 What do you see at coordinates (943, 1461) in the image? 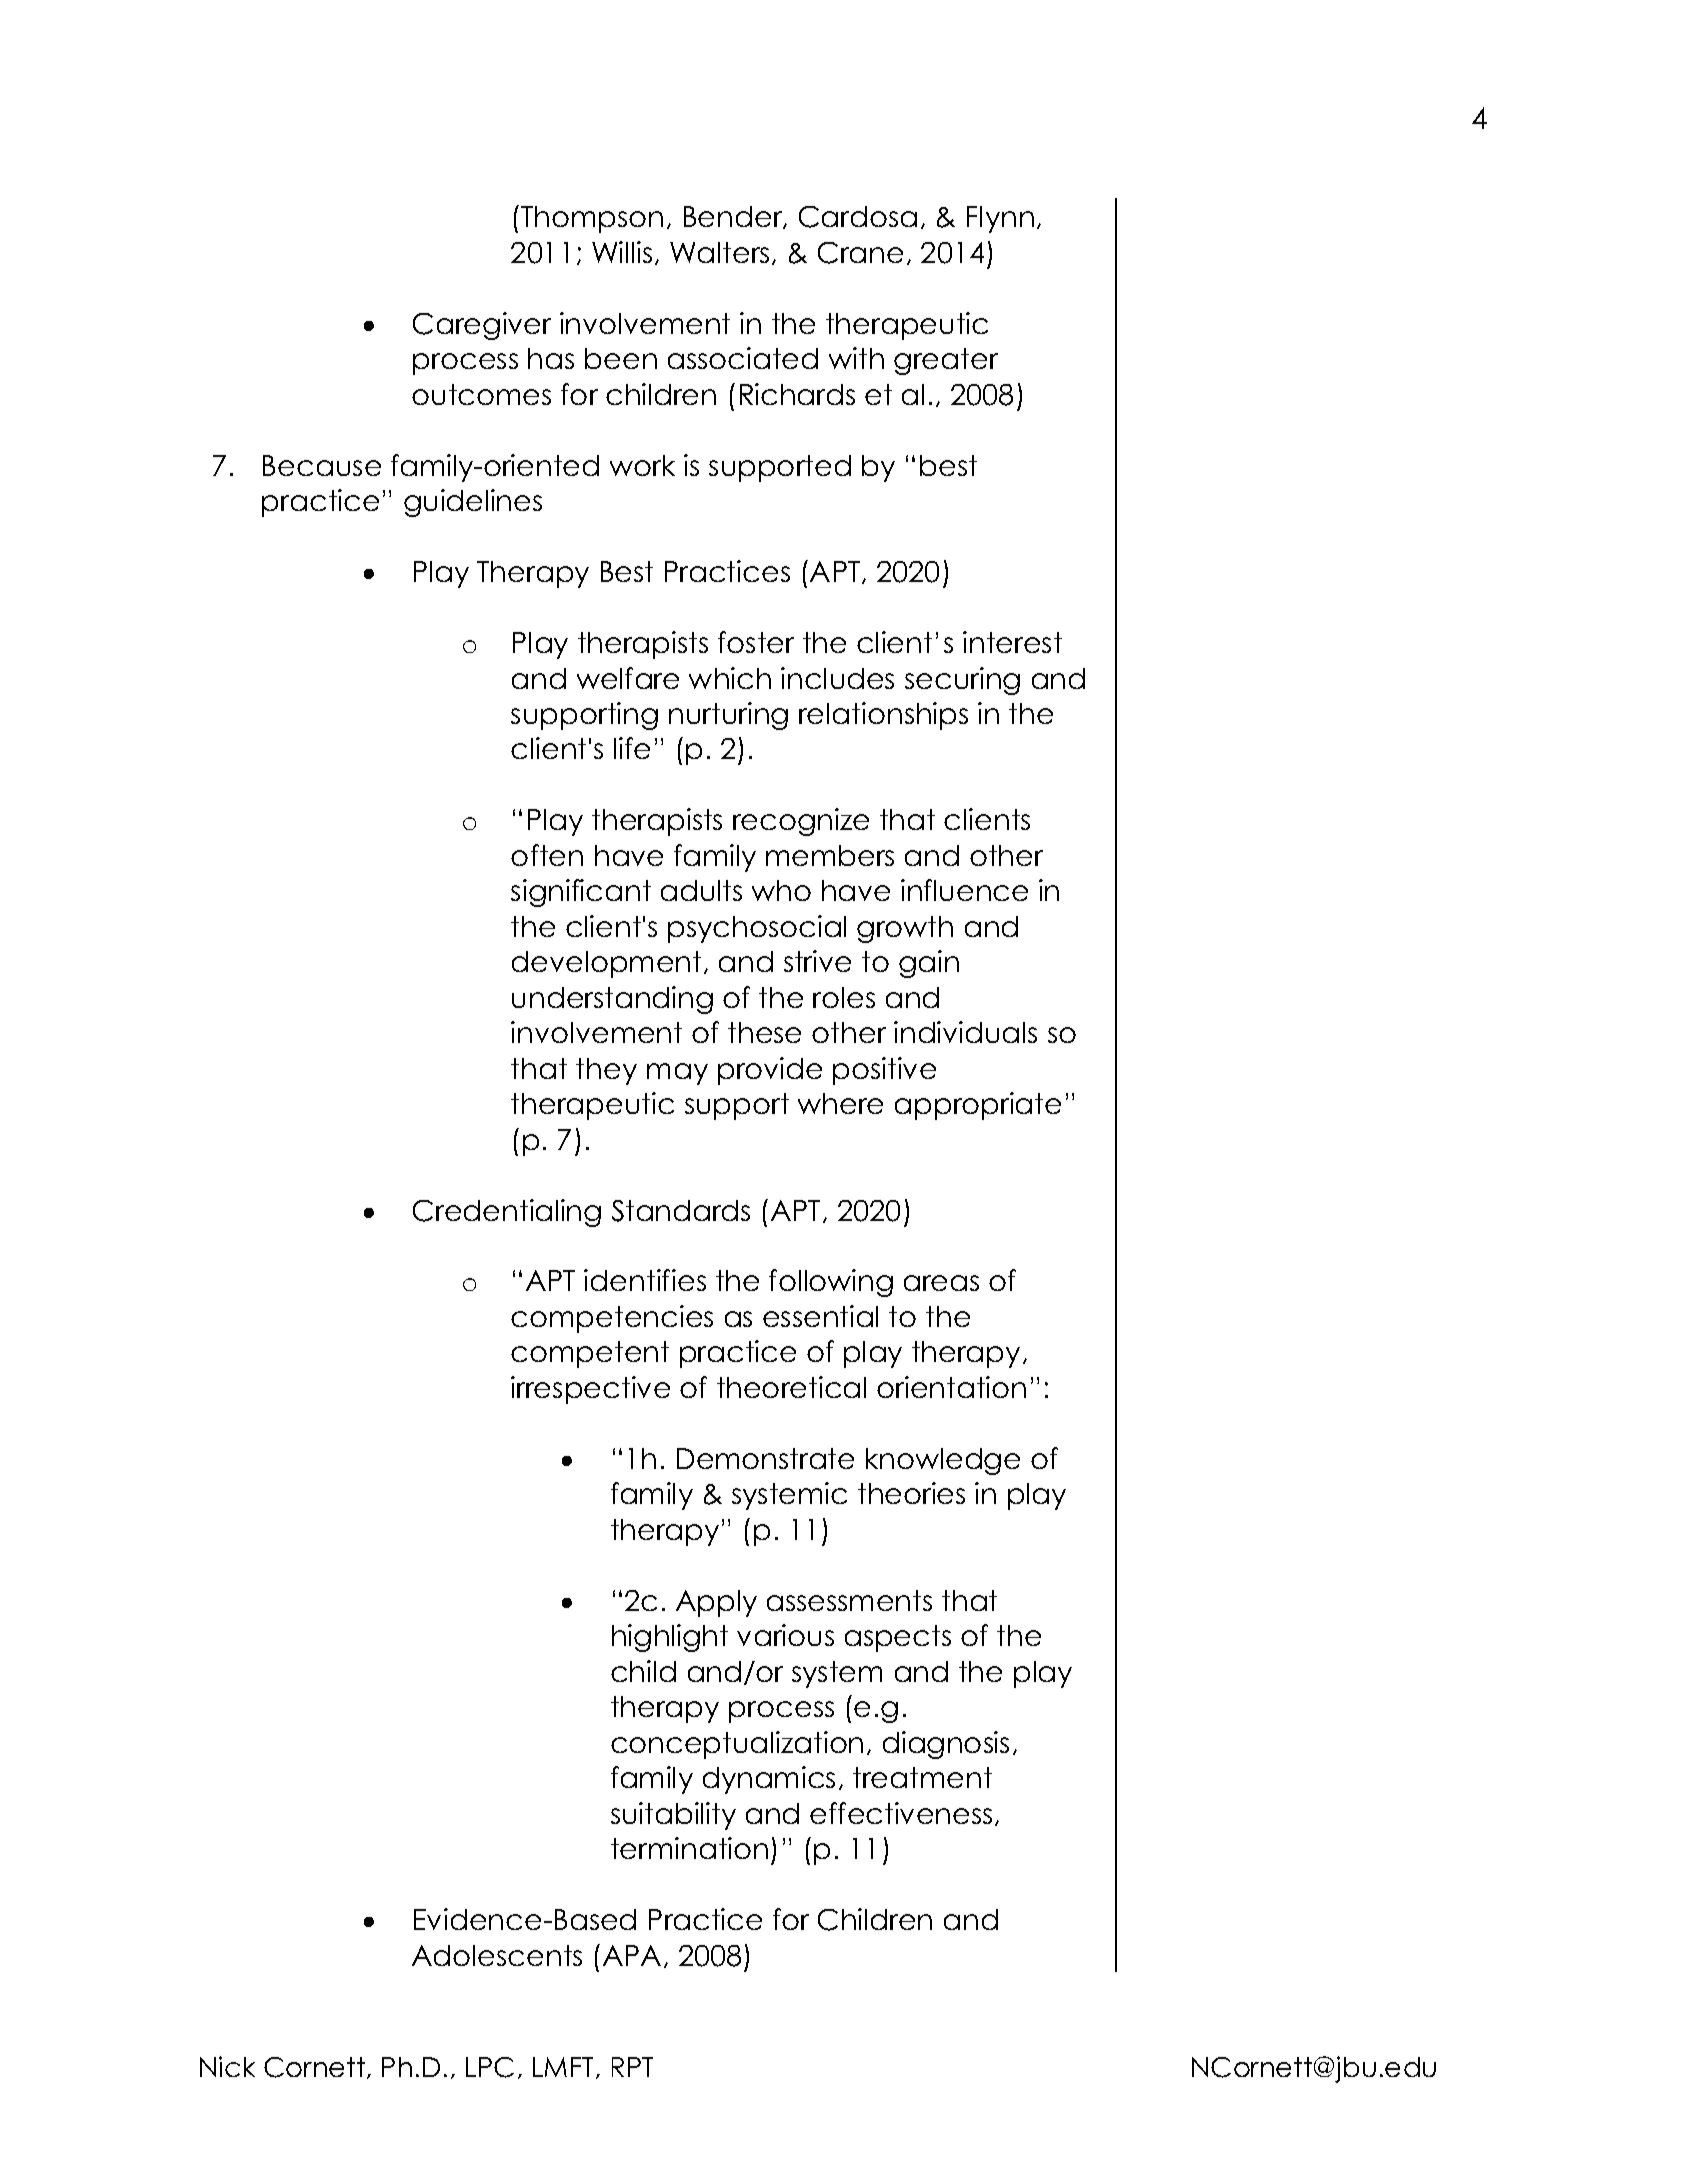
I see `knowledge` at bounding box center [943, 1461].
